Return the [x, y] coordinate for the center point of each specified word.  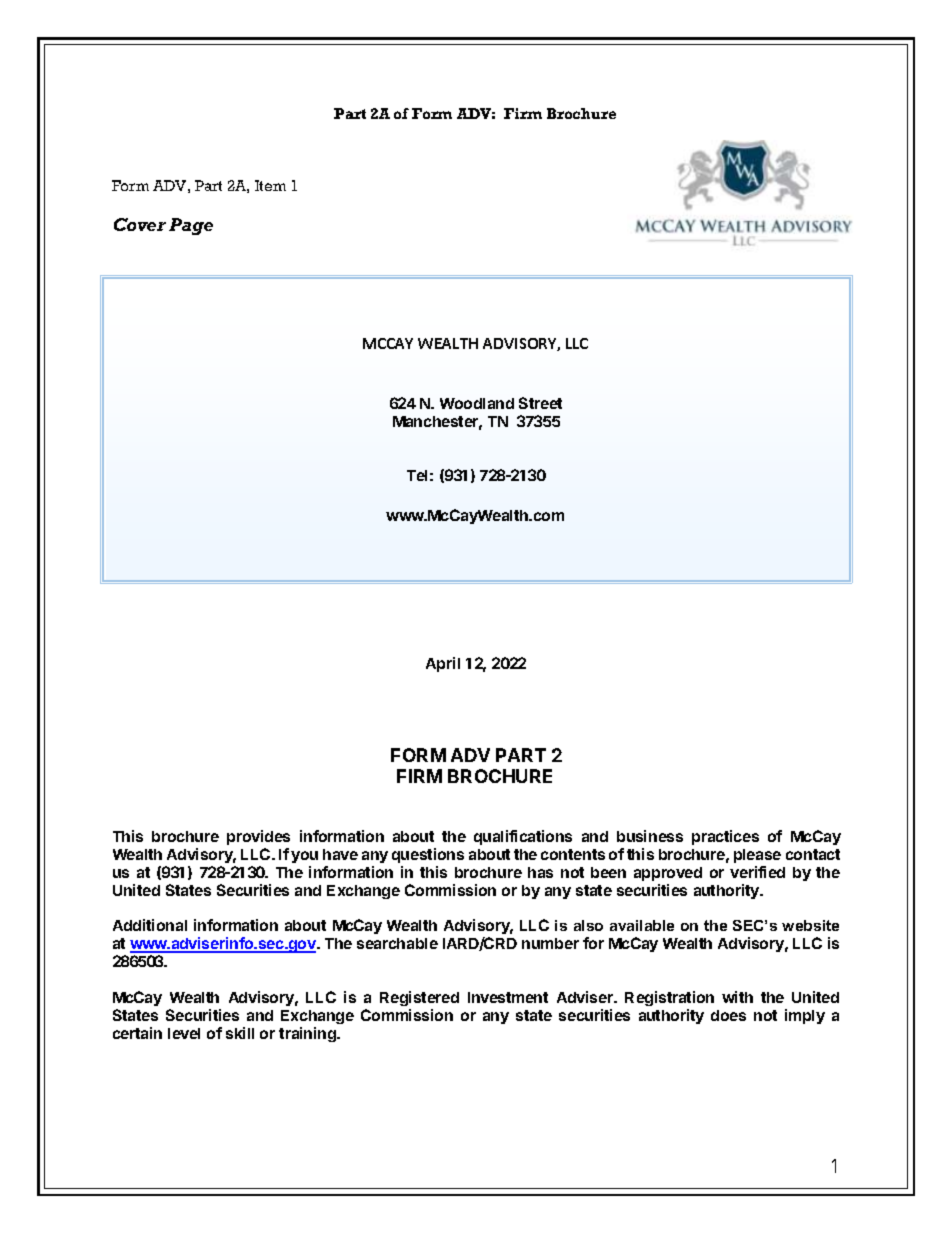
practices [725, 837]
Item [270, 185]
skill [240, 1033]
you [304, 857]
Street [540, 403]
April [443, 664]
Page [191, 226]
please [757, 856]
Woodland [477, 403]
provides [258, 837]
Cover [140, 224]
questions [428, 855]
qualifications [523, 837]
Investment [508, 997]
